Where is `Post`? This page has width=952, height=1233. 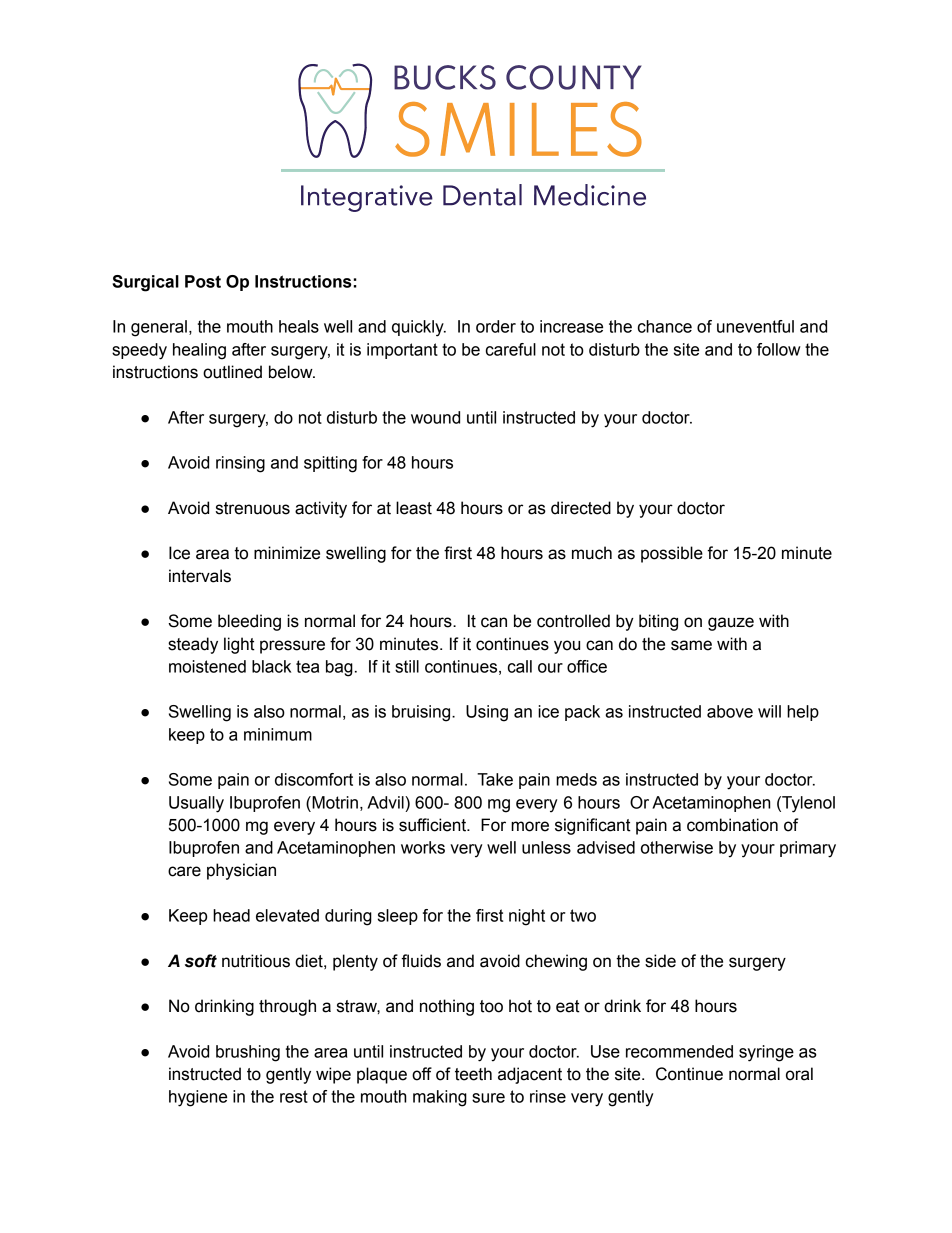 Post is located at coordinates (203, 281).
